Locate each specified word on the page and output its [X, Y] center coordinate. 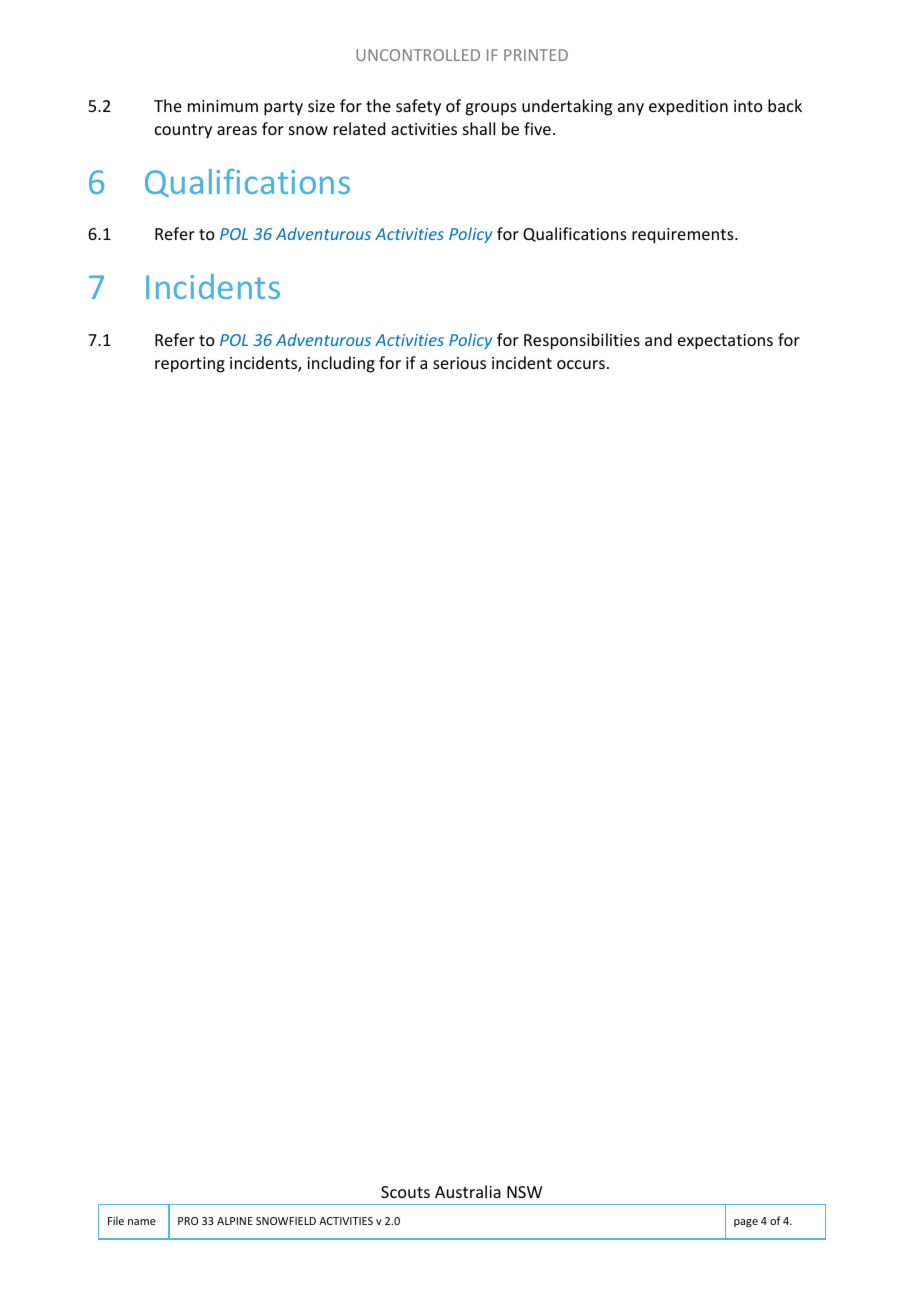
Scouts [405, 1192]
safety [418, 107]
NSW [524, 1192]
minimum [223, 106]
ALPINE [235, 1221]
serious [459, 363]
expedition [688, 107]
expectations [725, 342]
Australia [468, 1191]
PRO [188, 1221]
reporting [190, 365]
